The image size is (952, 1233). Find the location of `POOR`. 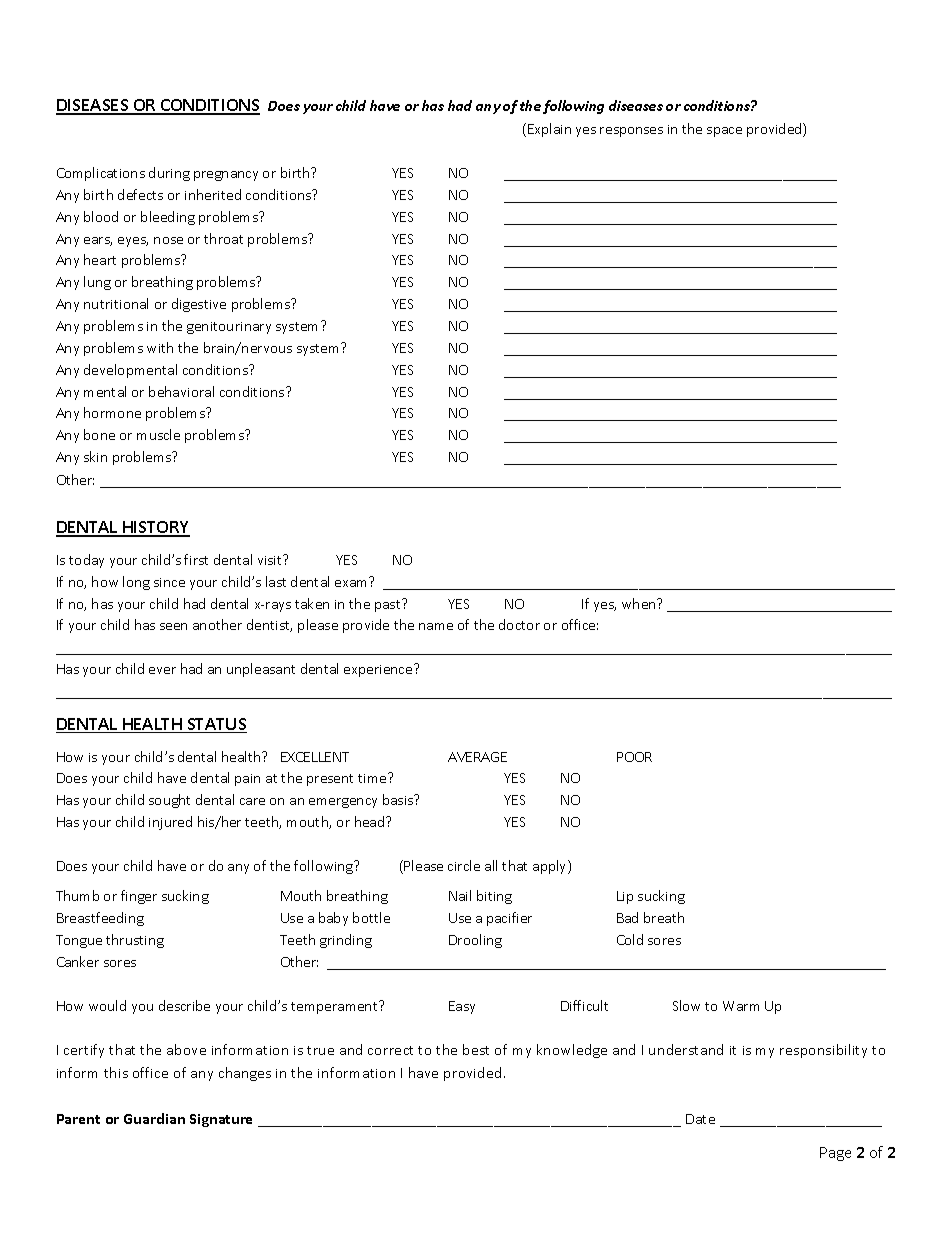

POOR is located at coordinates (634, 757).
